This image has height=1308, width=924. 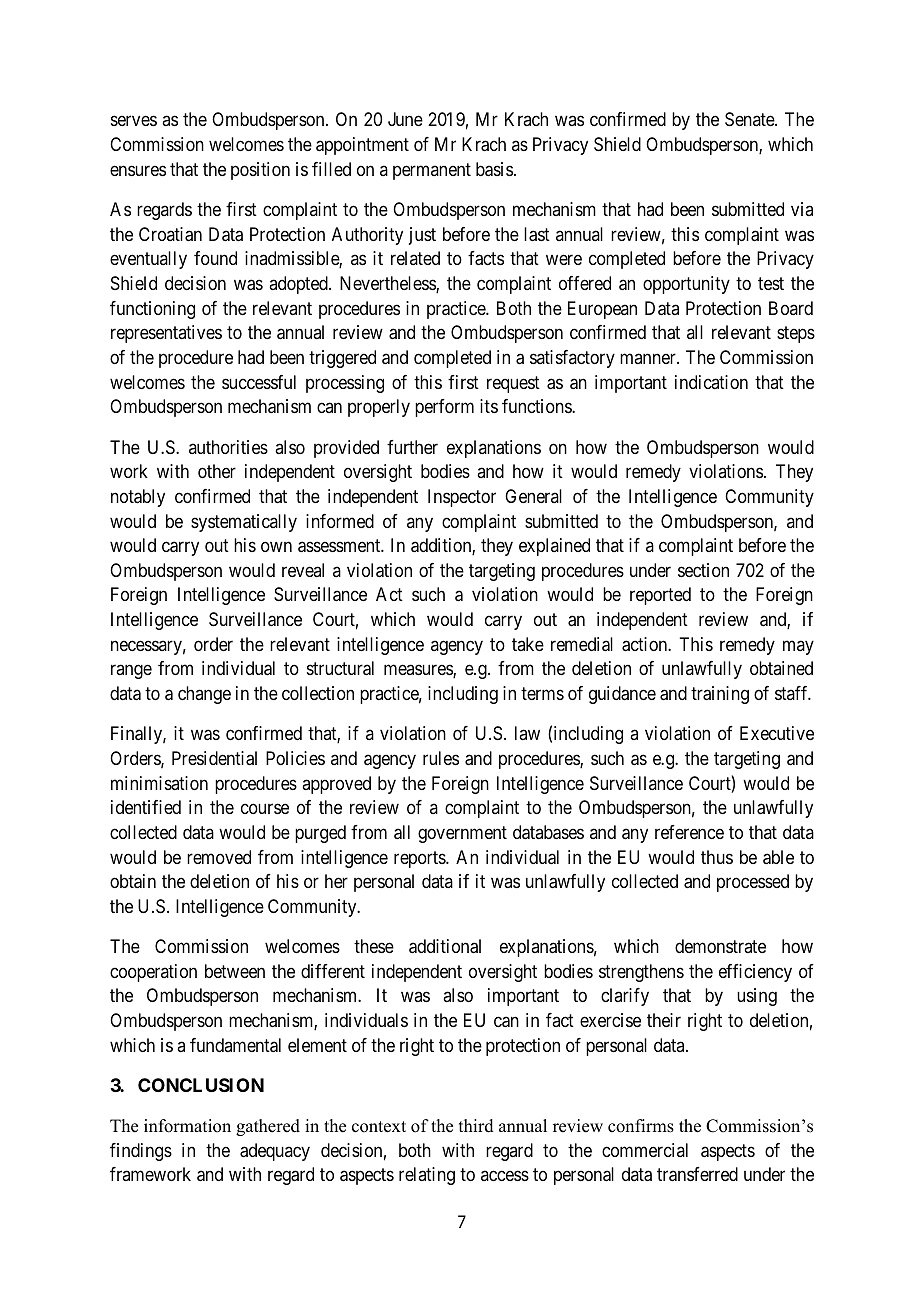 I want to click on position, so click(x=260, y=171).
